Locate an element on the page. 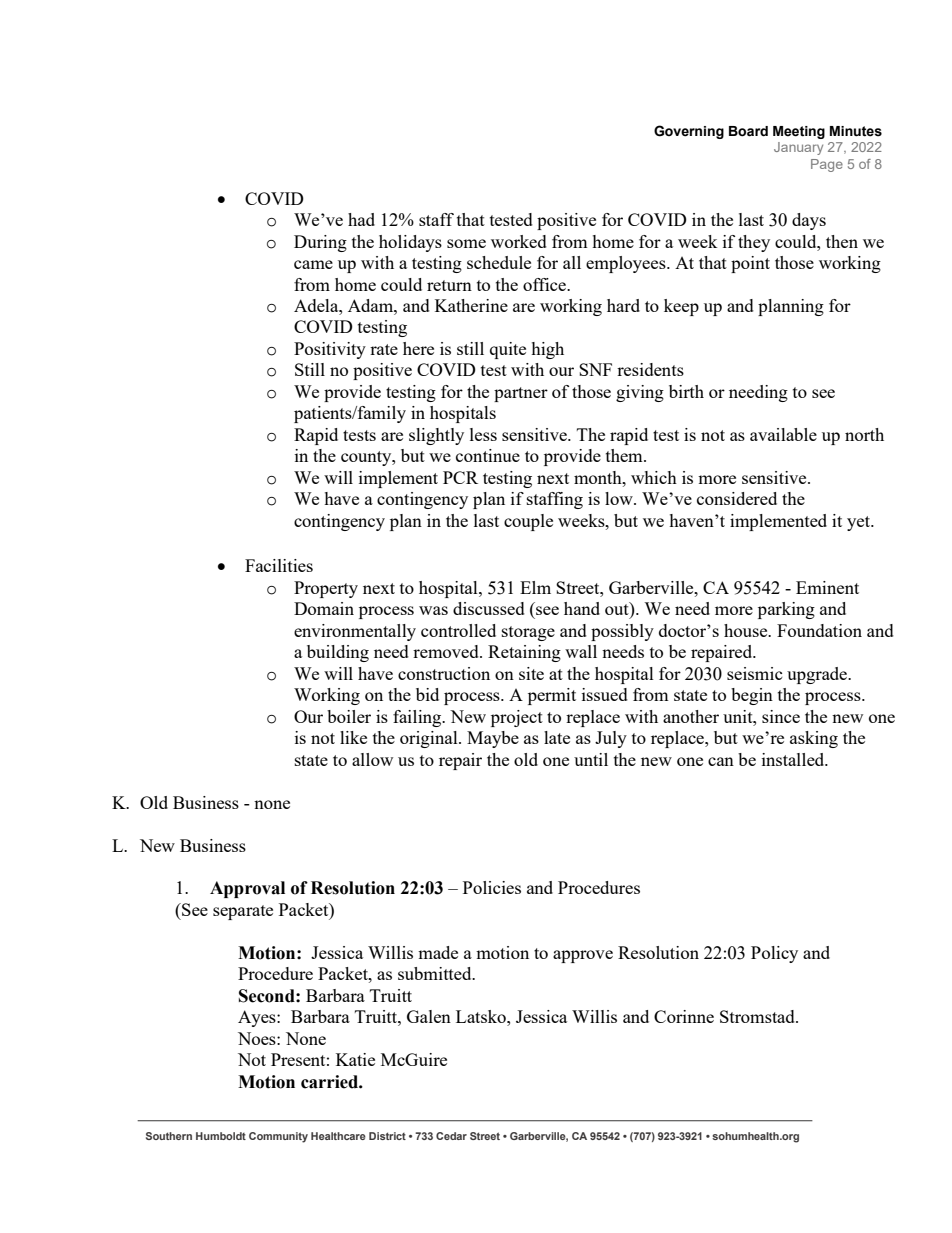 The image size is (952, 1233). Humboldt is located at coordinates (221, 1136).
